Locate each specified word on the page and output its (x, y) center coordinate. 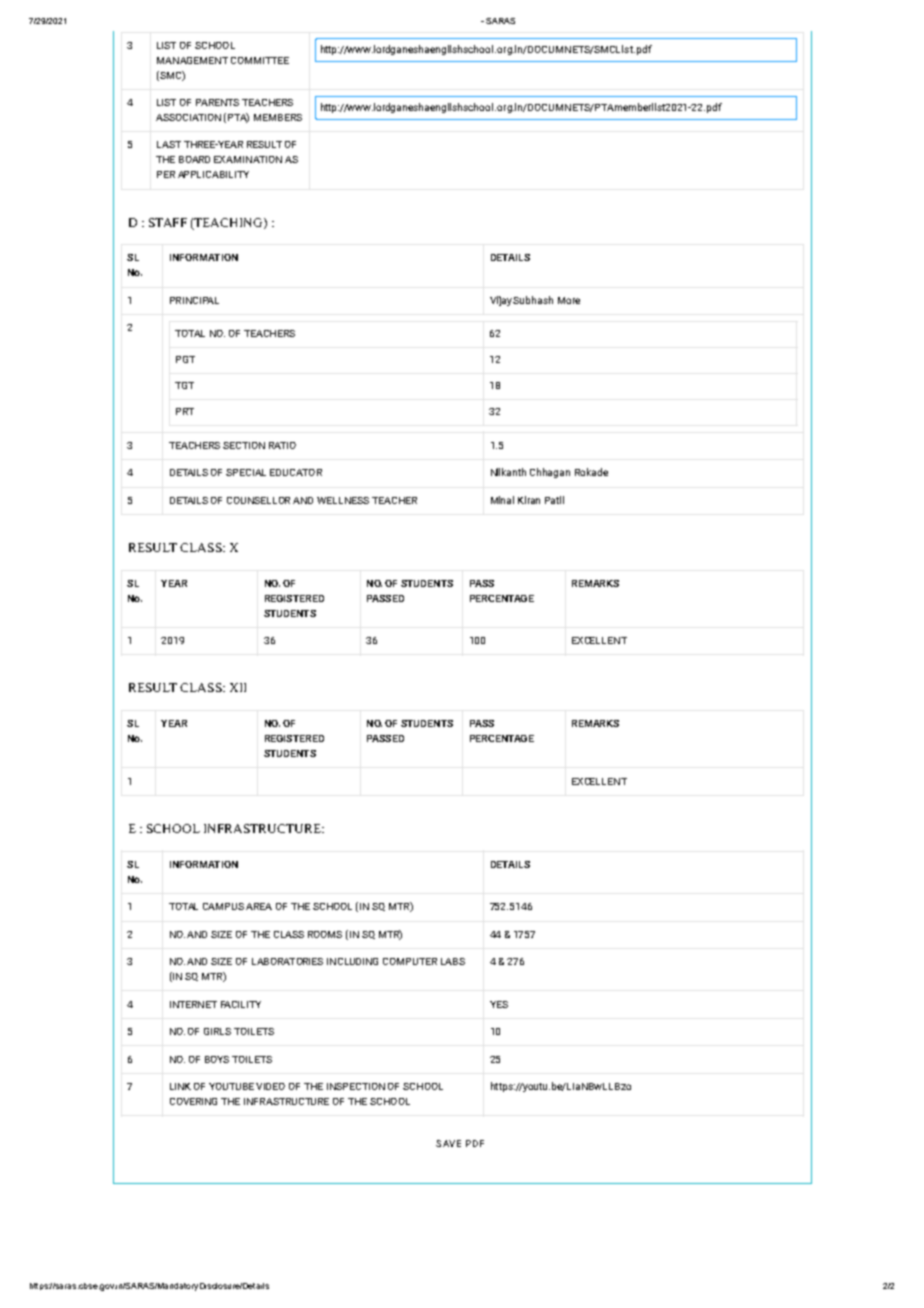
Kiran (529, 500)
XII (238, 687)
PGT (185, 359)
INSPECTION (356, 1086)
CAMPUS (223, 906)
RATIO (282, 445)
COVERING (193, 1101)
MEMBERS (278, 117)
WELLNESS (343, 500)
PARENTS (217, 102)
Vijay (502, 301)
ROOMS (325, 934)
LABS (453, 961)
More (569, 300)
